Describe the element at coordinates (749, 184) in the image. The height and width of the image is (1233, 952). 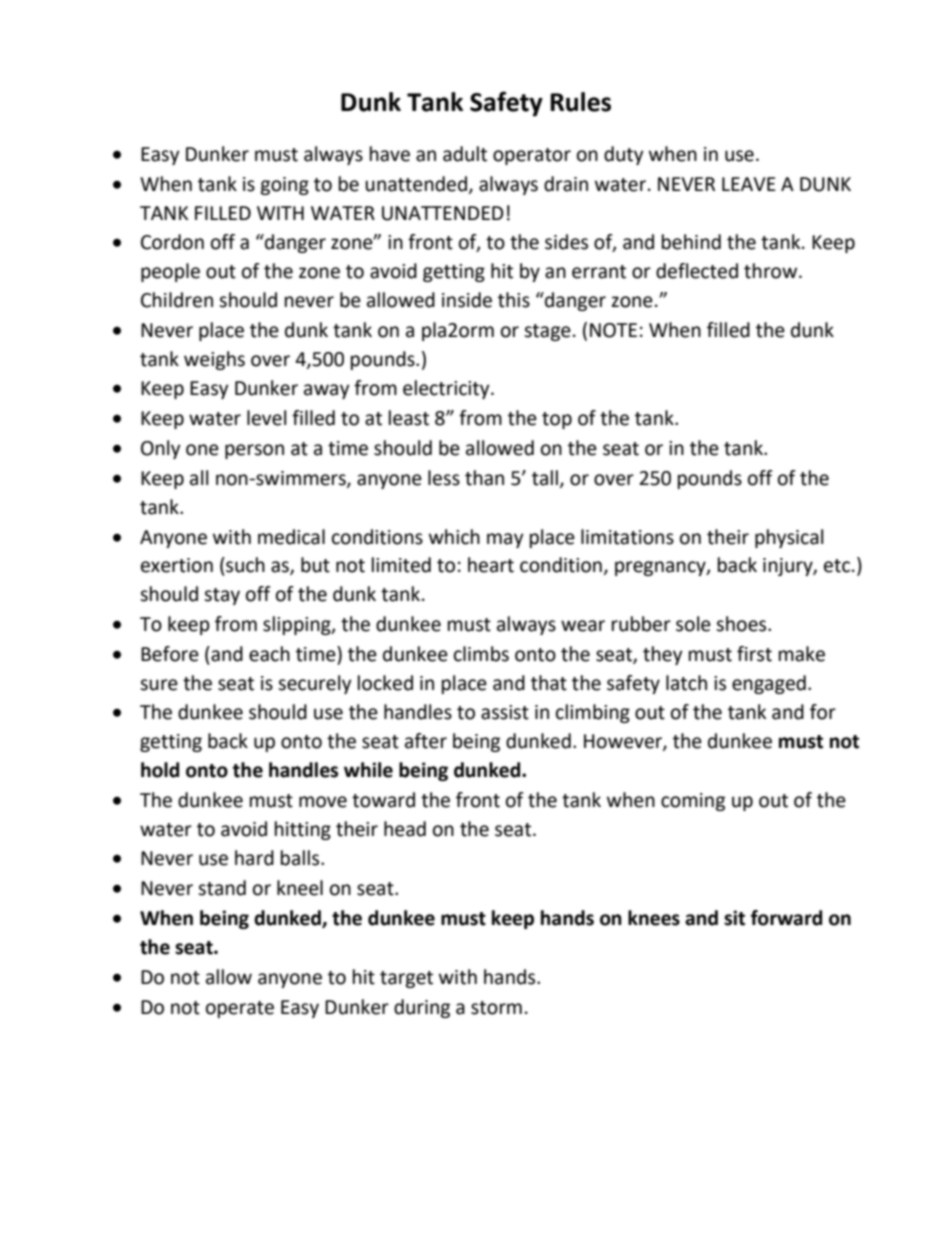
I see `LEAVE` at that location.
